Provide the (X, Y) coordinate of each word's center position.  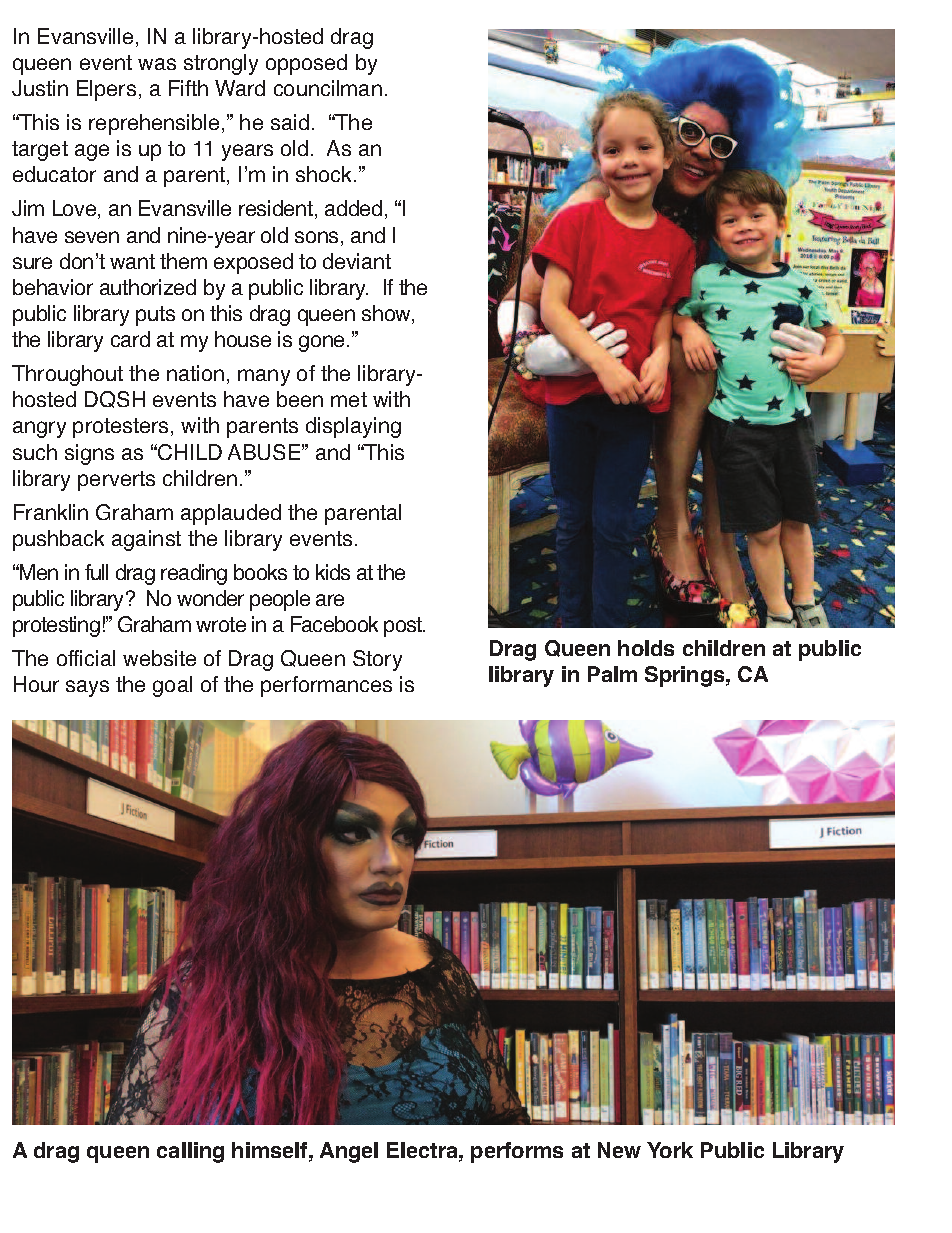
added (353, 208)
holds (646, 648)
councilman (328, 88)
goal (172, 686)
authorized (148, 287)
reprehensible (154, 124)
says (87, 688)
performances (326, 686)
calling (190, 1152)
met (349, 399)
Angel (349, 1152)
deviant (357, 261)
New (619, 1150)
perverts (116, 481)
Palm (612, 674)
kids (333, 572)
